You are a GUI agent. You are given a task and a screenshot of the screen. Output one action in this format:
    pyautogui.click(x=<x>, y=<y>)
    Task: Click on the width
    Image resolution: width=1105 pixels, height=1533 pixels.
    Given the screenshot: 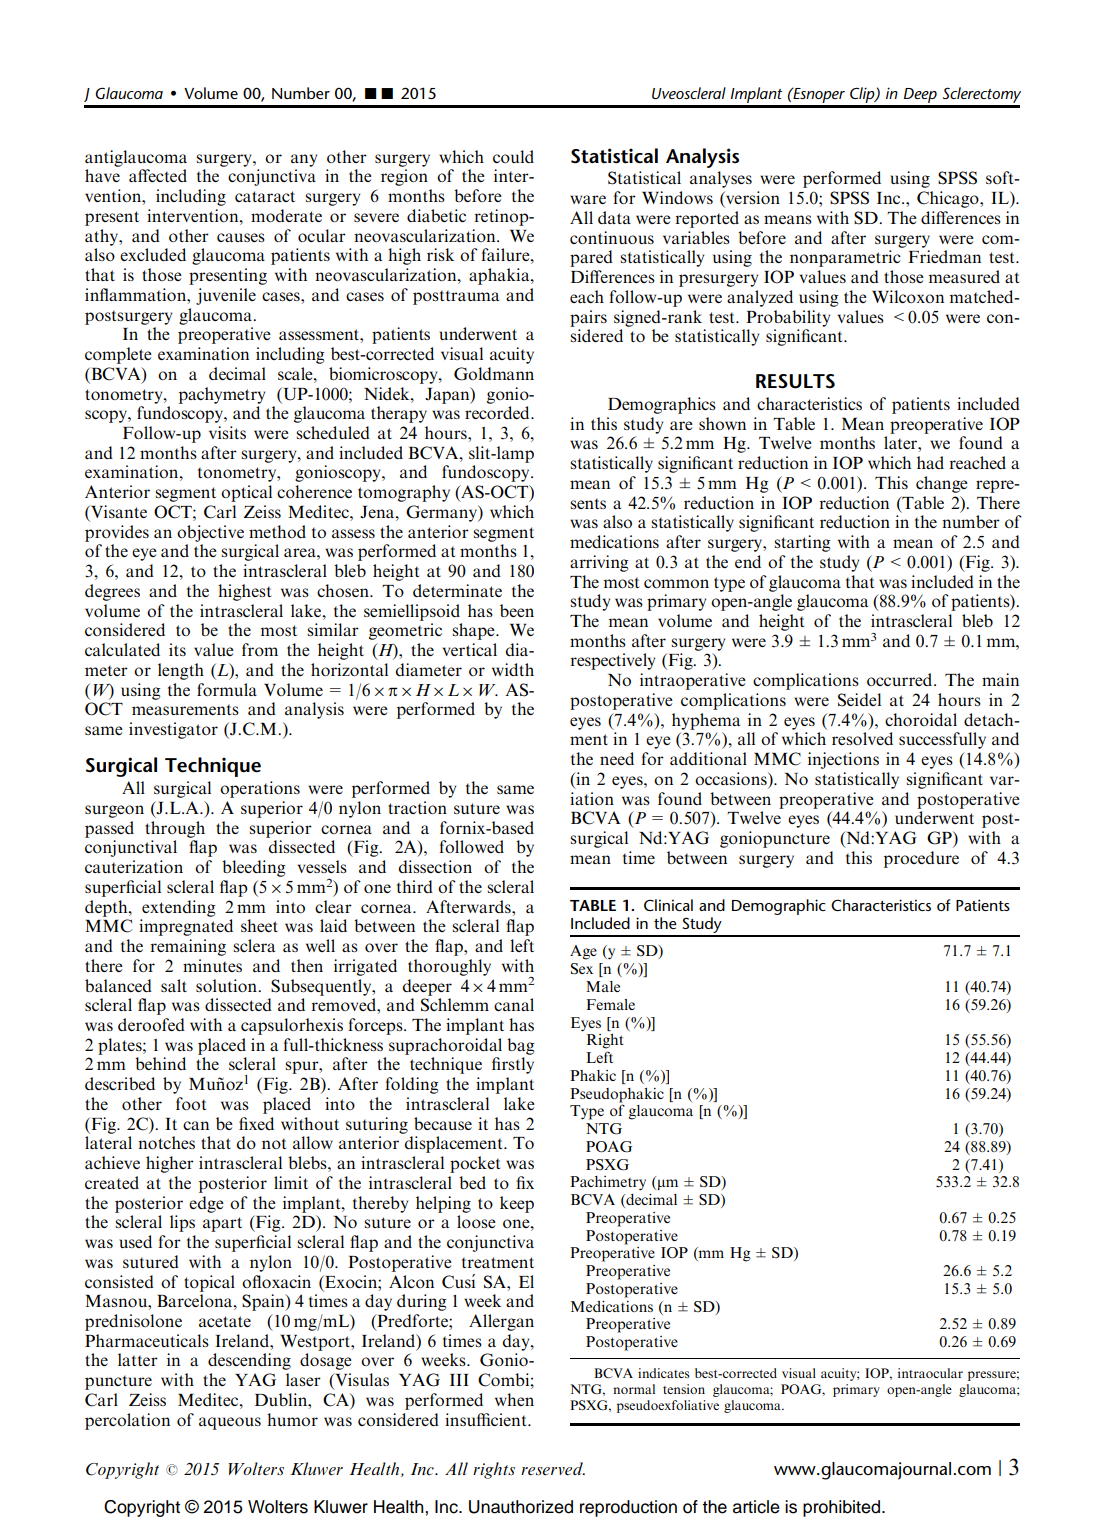 What is the action you would take?
    pyautogui.click(x=513, y=669)
